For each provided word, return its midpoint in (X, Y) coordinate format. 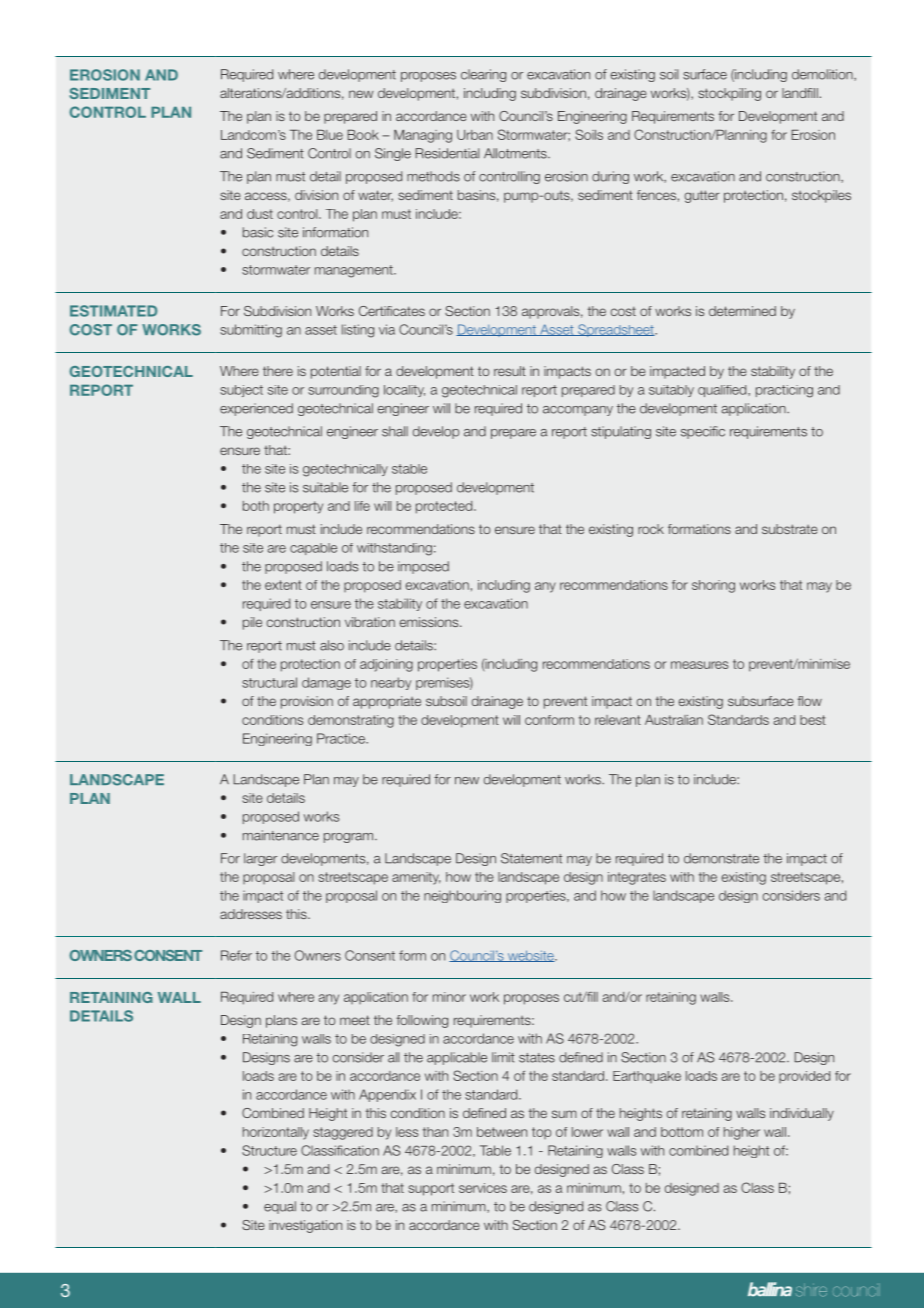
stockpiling (729, 94)
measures (699, 665)
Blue (330, 135)
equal (280, 1207)
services (483, 1188)
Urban (475, 135)
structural (269, 682)
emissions (430, 622)
